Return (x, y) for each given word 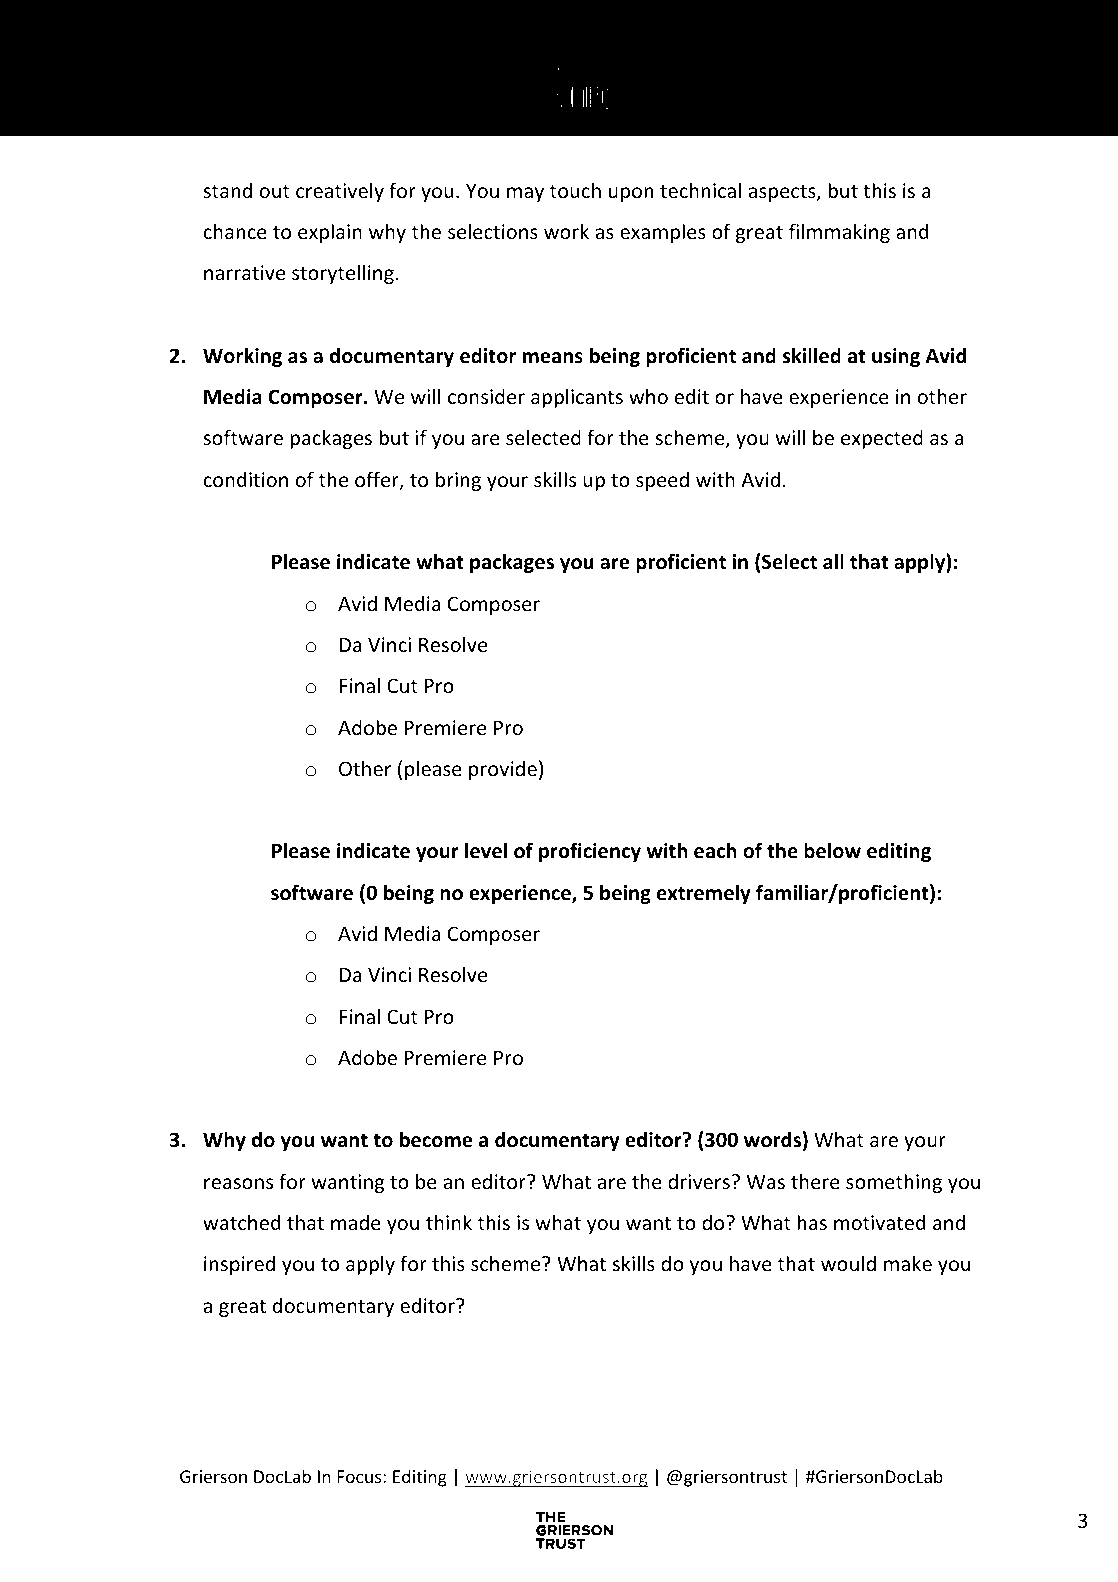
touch (575, 190)
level (486, 850)
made (356, 1222)
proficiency (590, 852)
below (832, 850)
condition (245, 479)
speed (662, 481)
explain (330, 233)
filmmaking (839, 233)
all (833, 561)
